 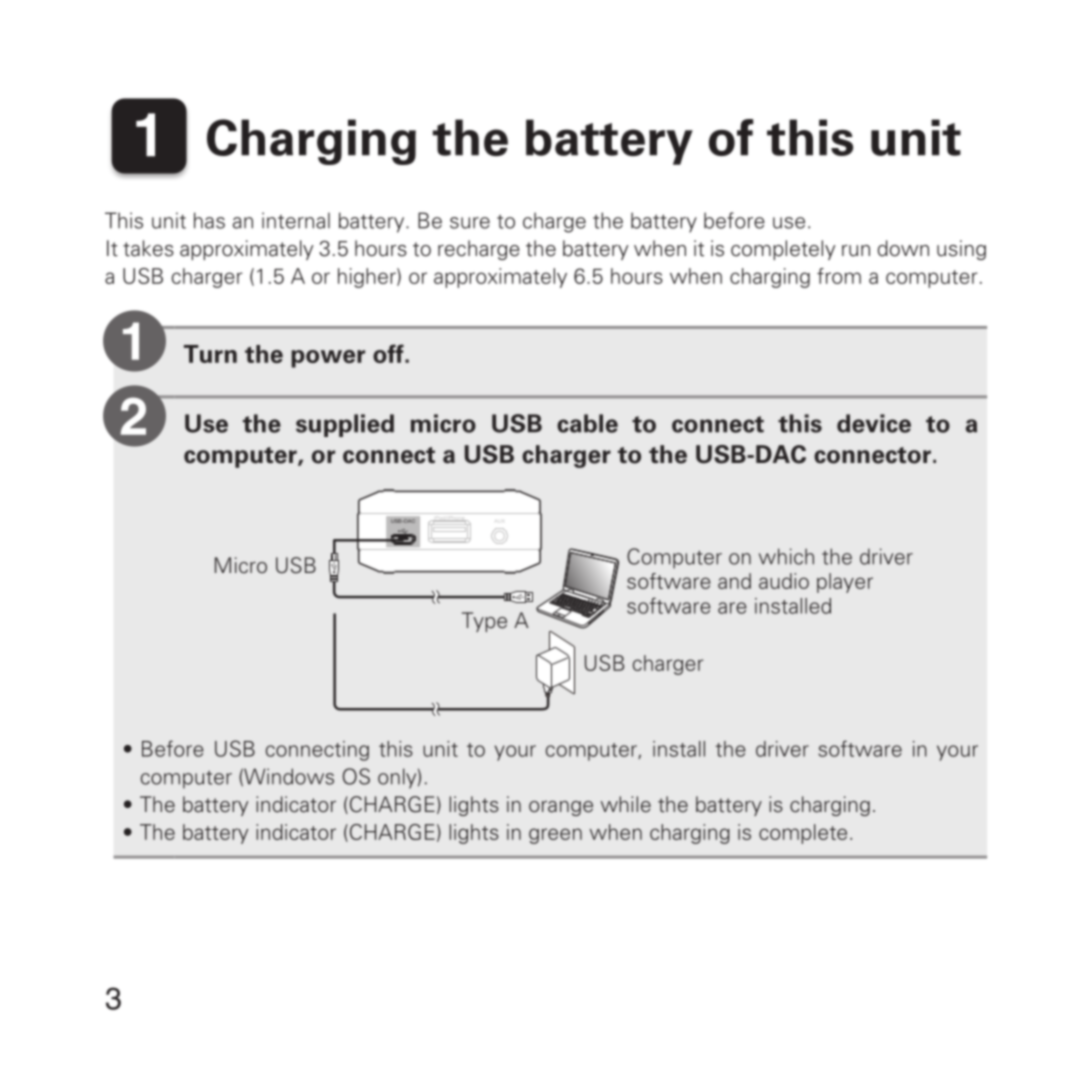 What do you see at coordinates (734, 581) in the image?
I see `and` at bounding box center [734, 581].
